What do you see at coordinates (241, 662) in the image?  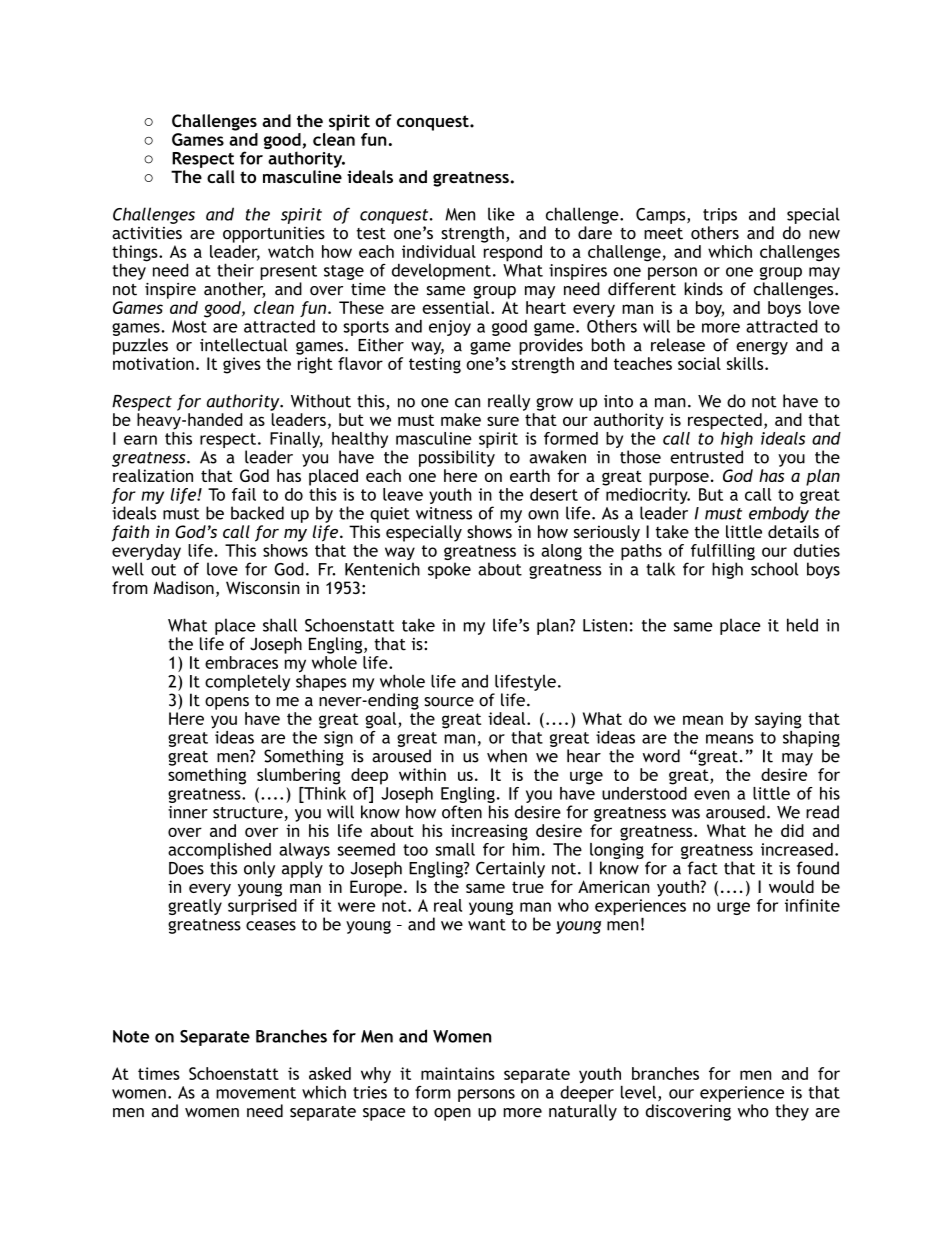 I see `embraces` at bounding box center [241, 662].
